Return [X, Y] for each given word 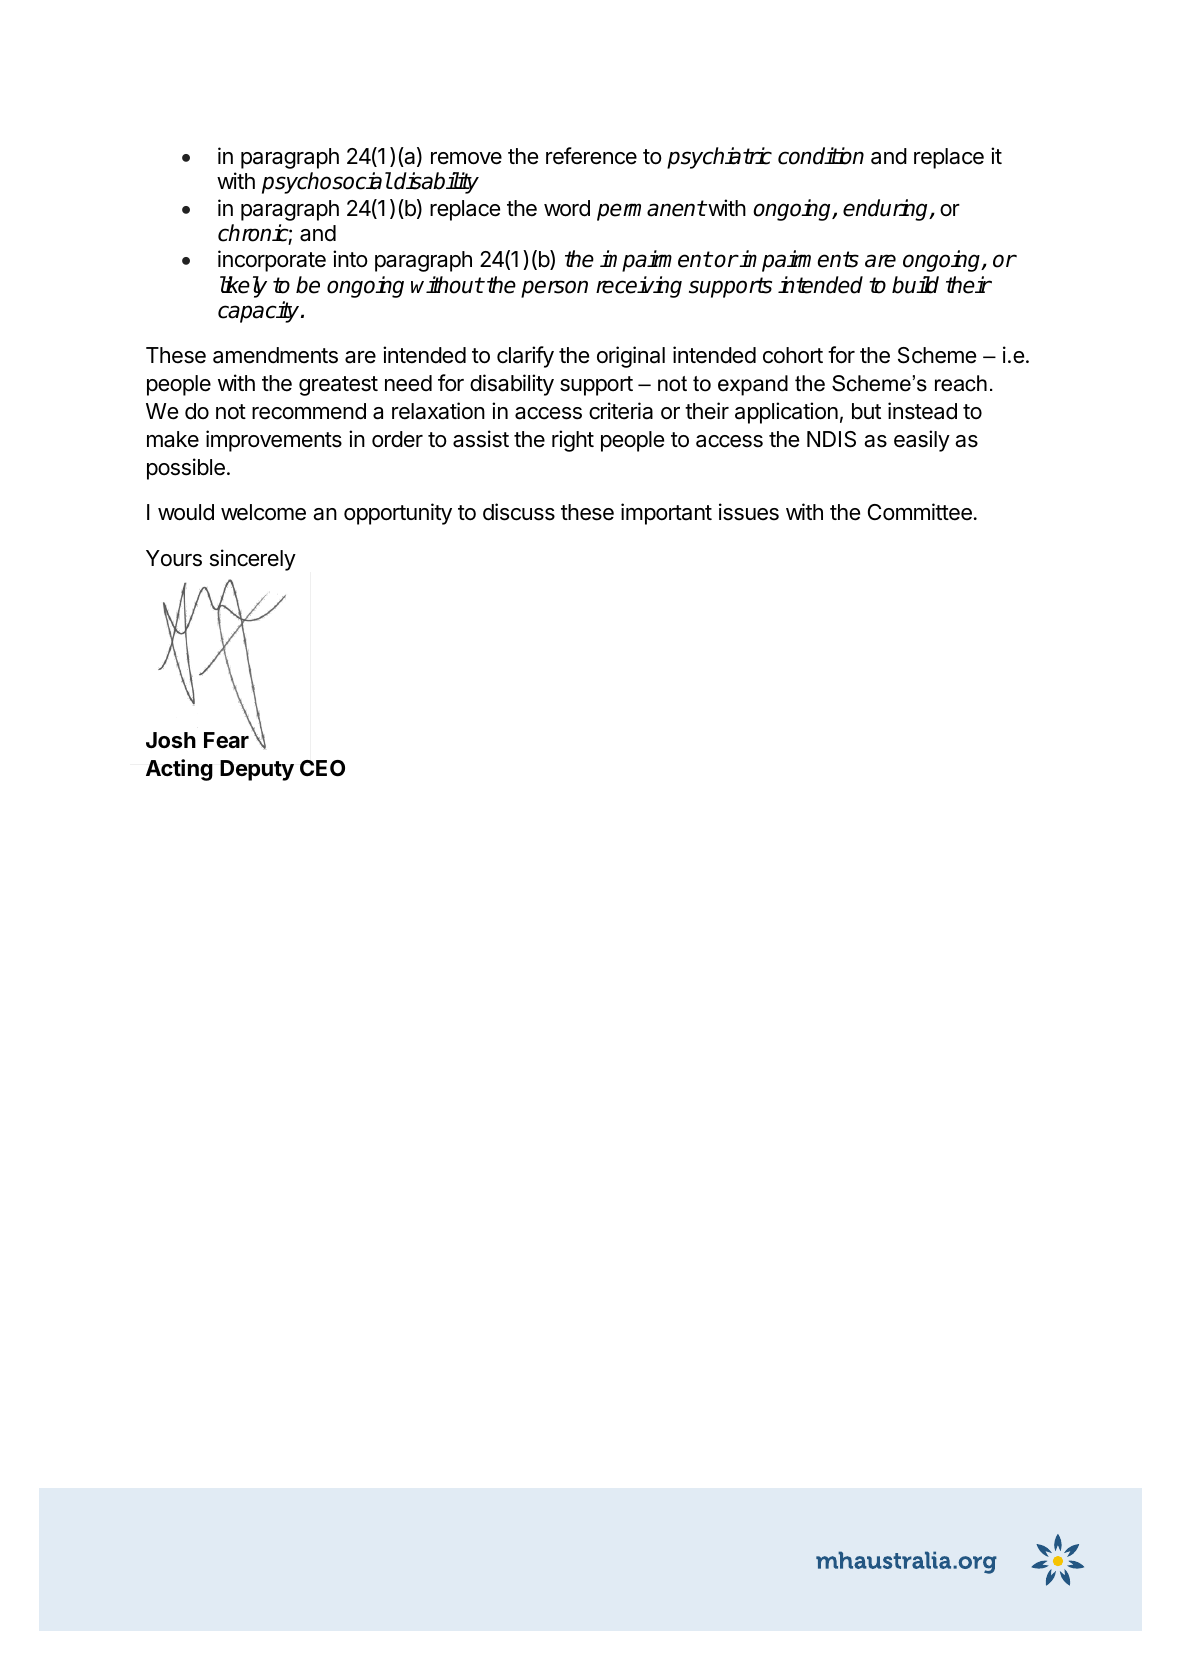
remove [466, 158]
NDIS [831, 439]
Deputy [257, 770]
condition [821, 156]
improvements [274, 441]
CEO [322, 768]
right [573, 441]
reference [591, 156]
